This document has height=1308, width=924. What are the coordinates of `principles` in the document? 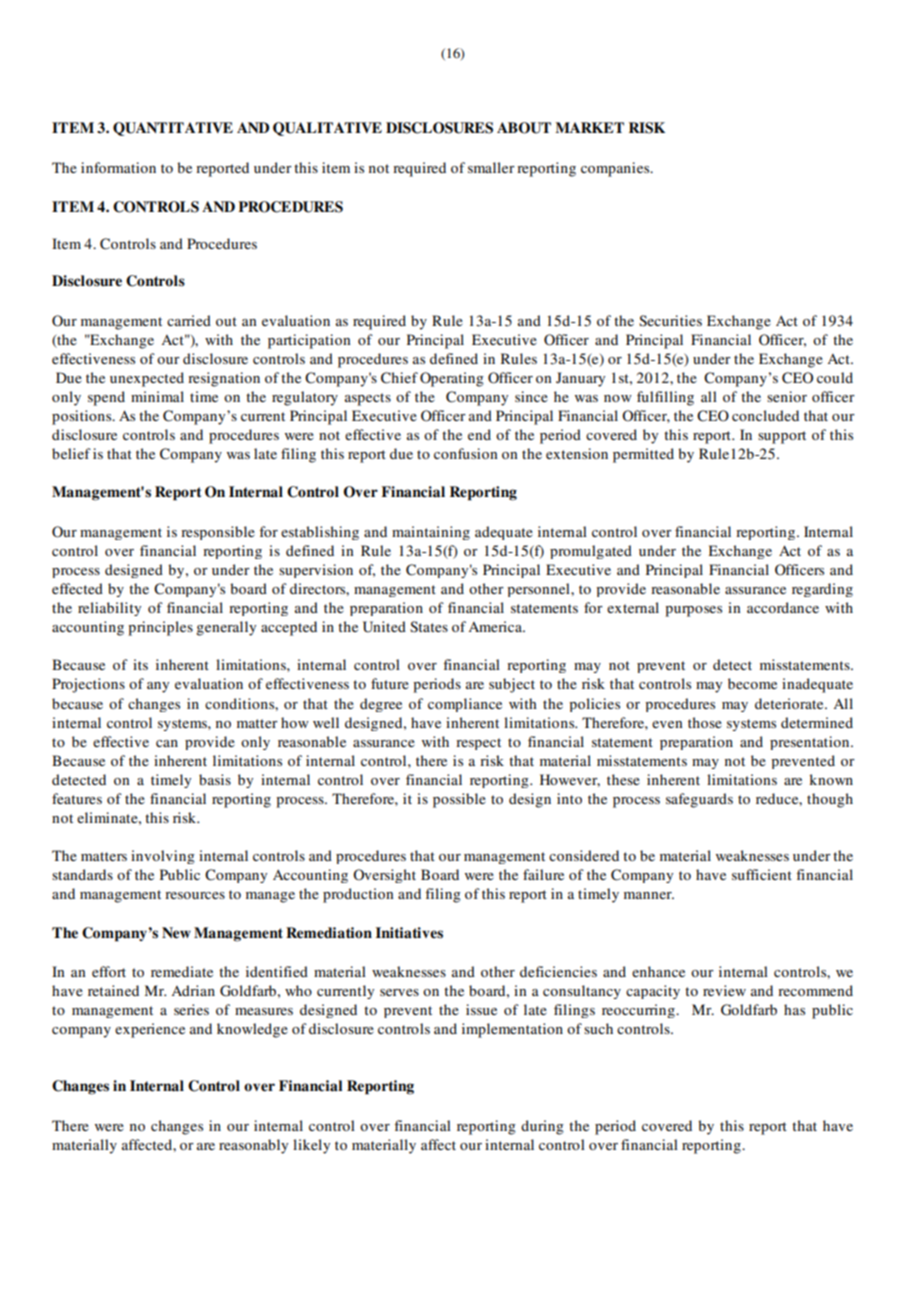 It's located at (160, 628).
